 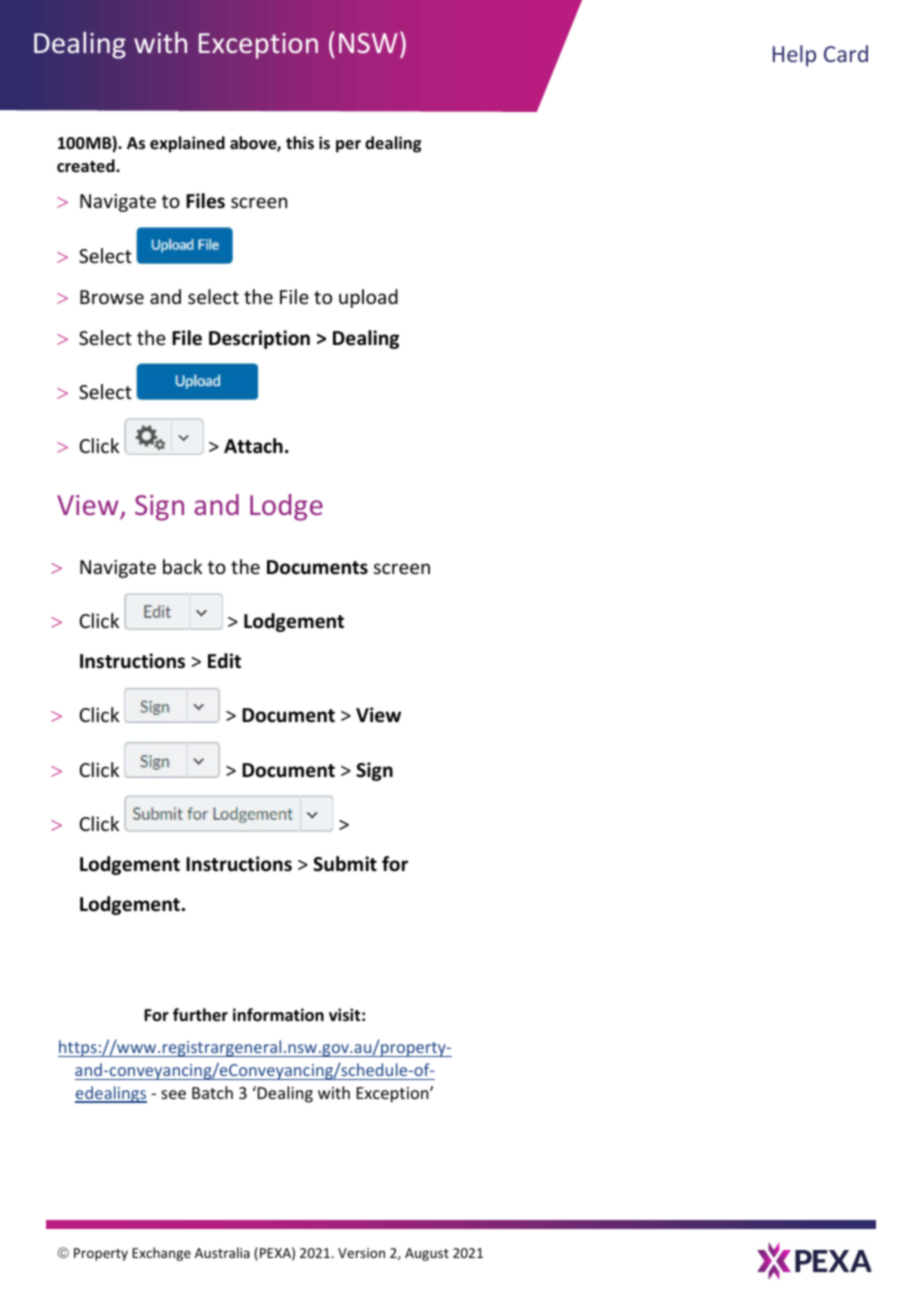 I want to click on August, so click(x=427, y=1254).
